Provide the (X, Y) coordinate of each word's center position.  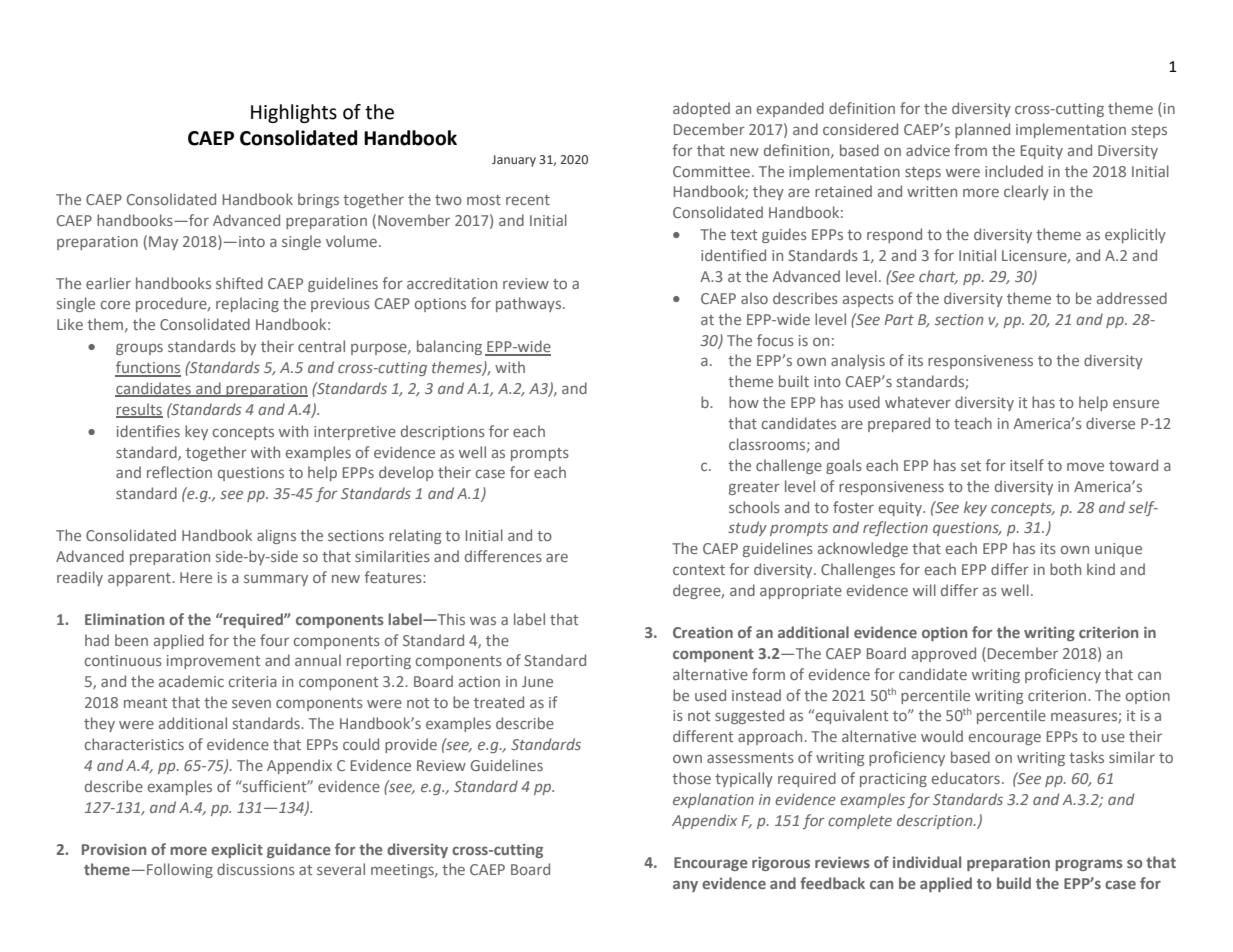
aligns (276, 536)
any (685, 886)
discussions (256, 869)
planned (982, 130)
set (971, 466)
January (514, 161)
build (1014, 883)
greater (754, 488)
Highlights (294, 113)
